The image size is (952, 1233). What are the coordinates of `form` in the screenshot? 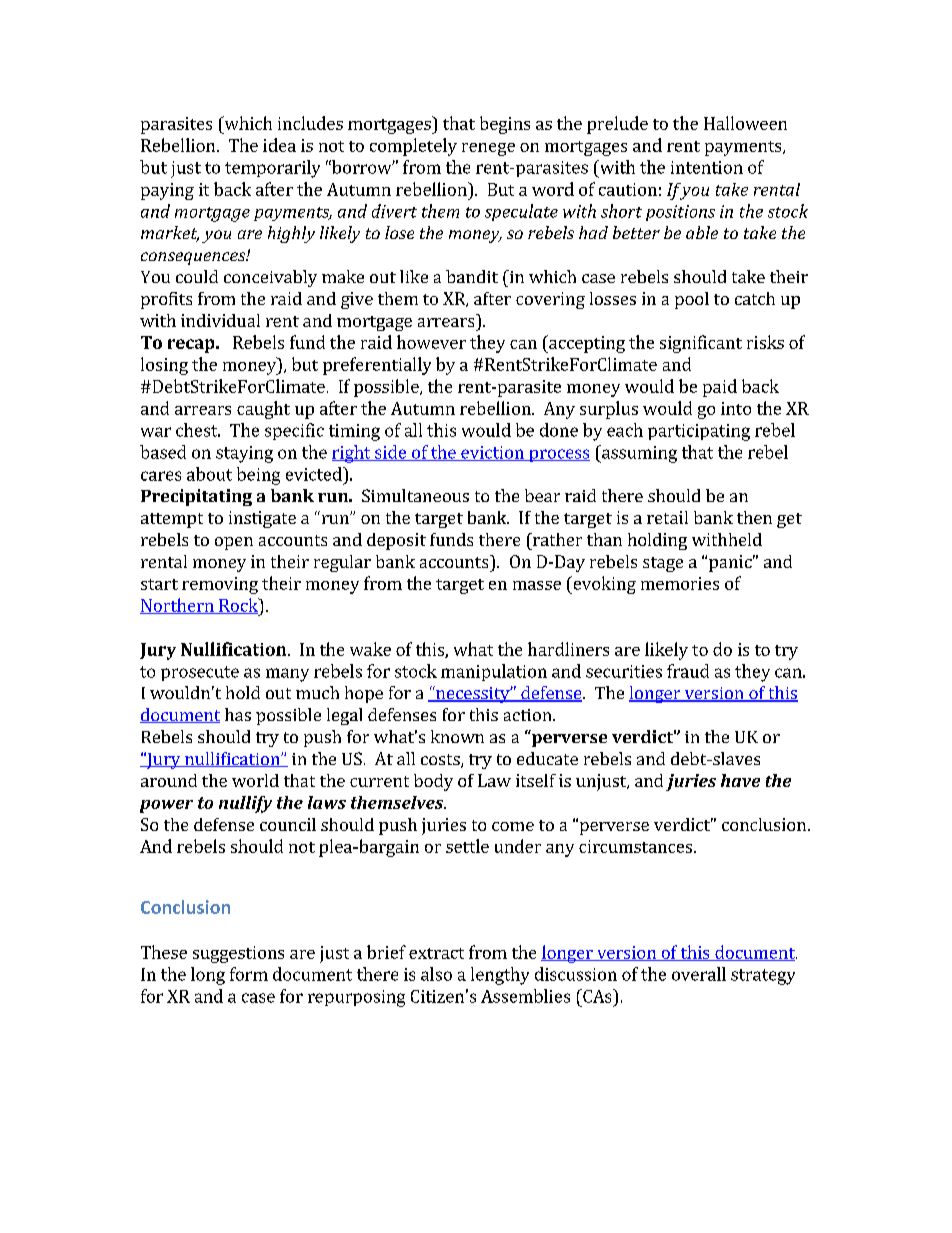 It's located at (249, 974).
